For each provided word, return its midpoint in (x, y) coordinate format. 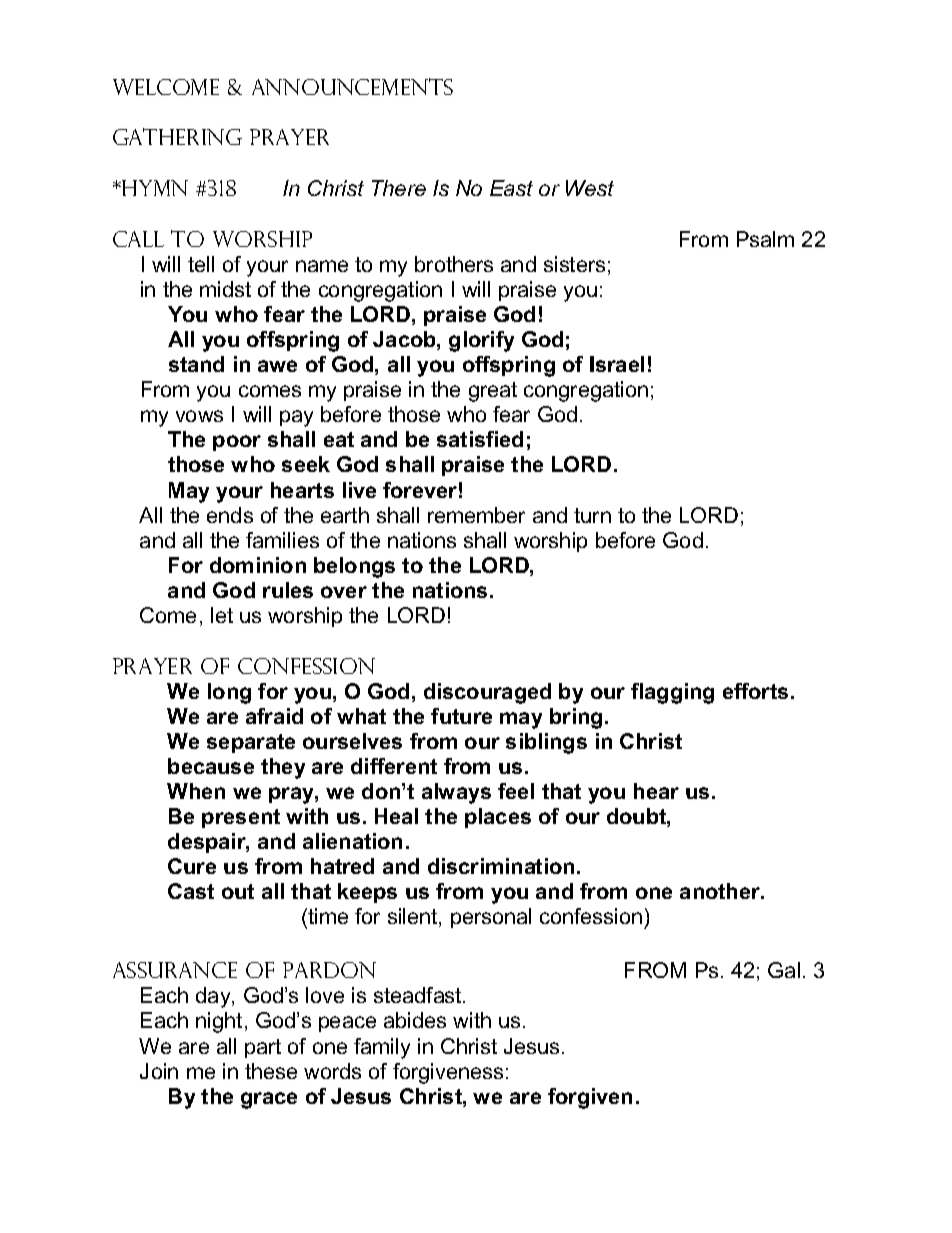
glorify (481, 341)
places (498, 818)
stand (196, 364)
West (590, 188)
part (263, 1048)
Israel (617, 364)
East (511, 188)
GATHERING (177, 136)
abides (415, 1020)
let (222, 615)
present (241, 818)
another (721, 891)
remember (476, 515)
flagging (672, 693)
